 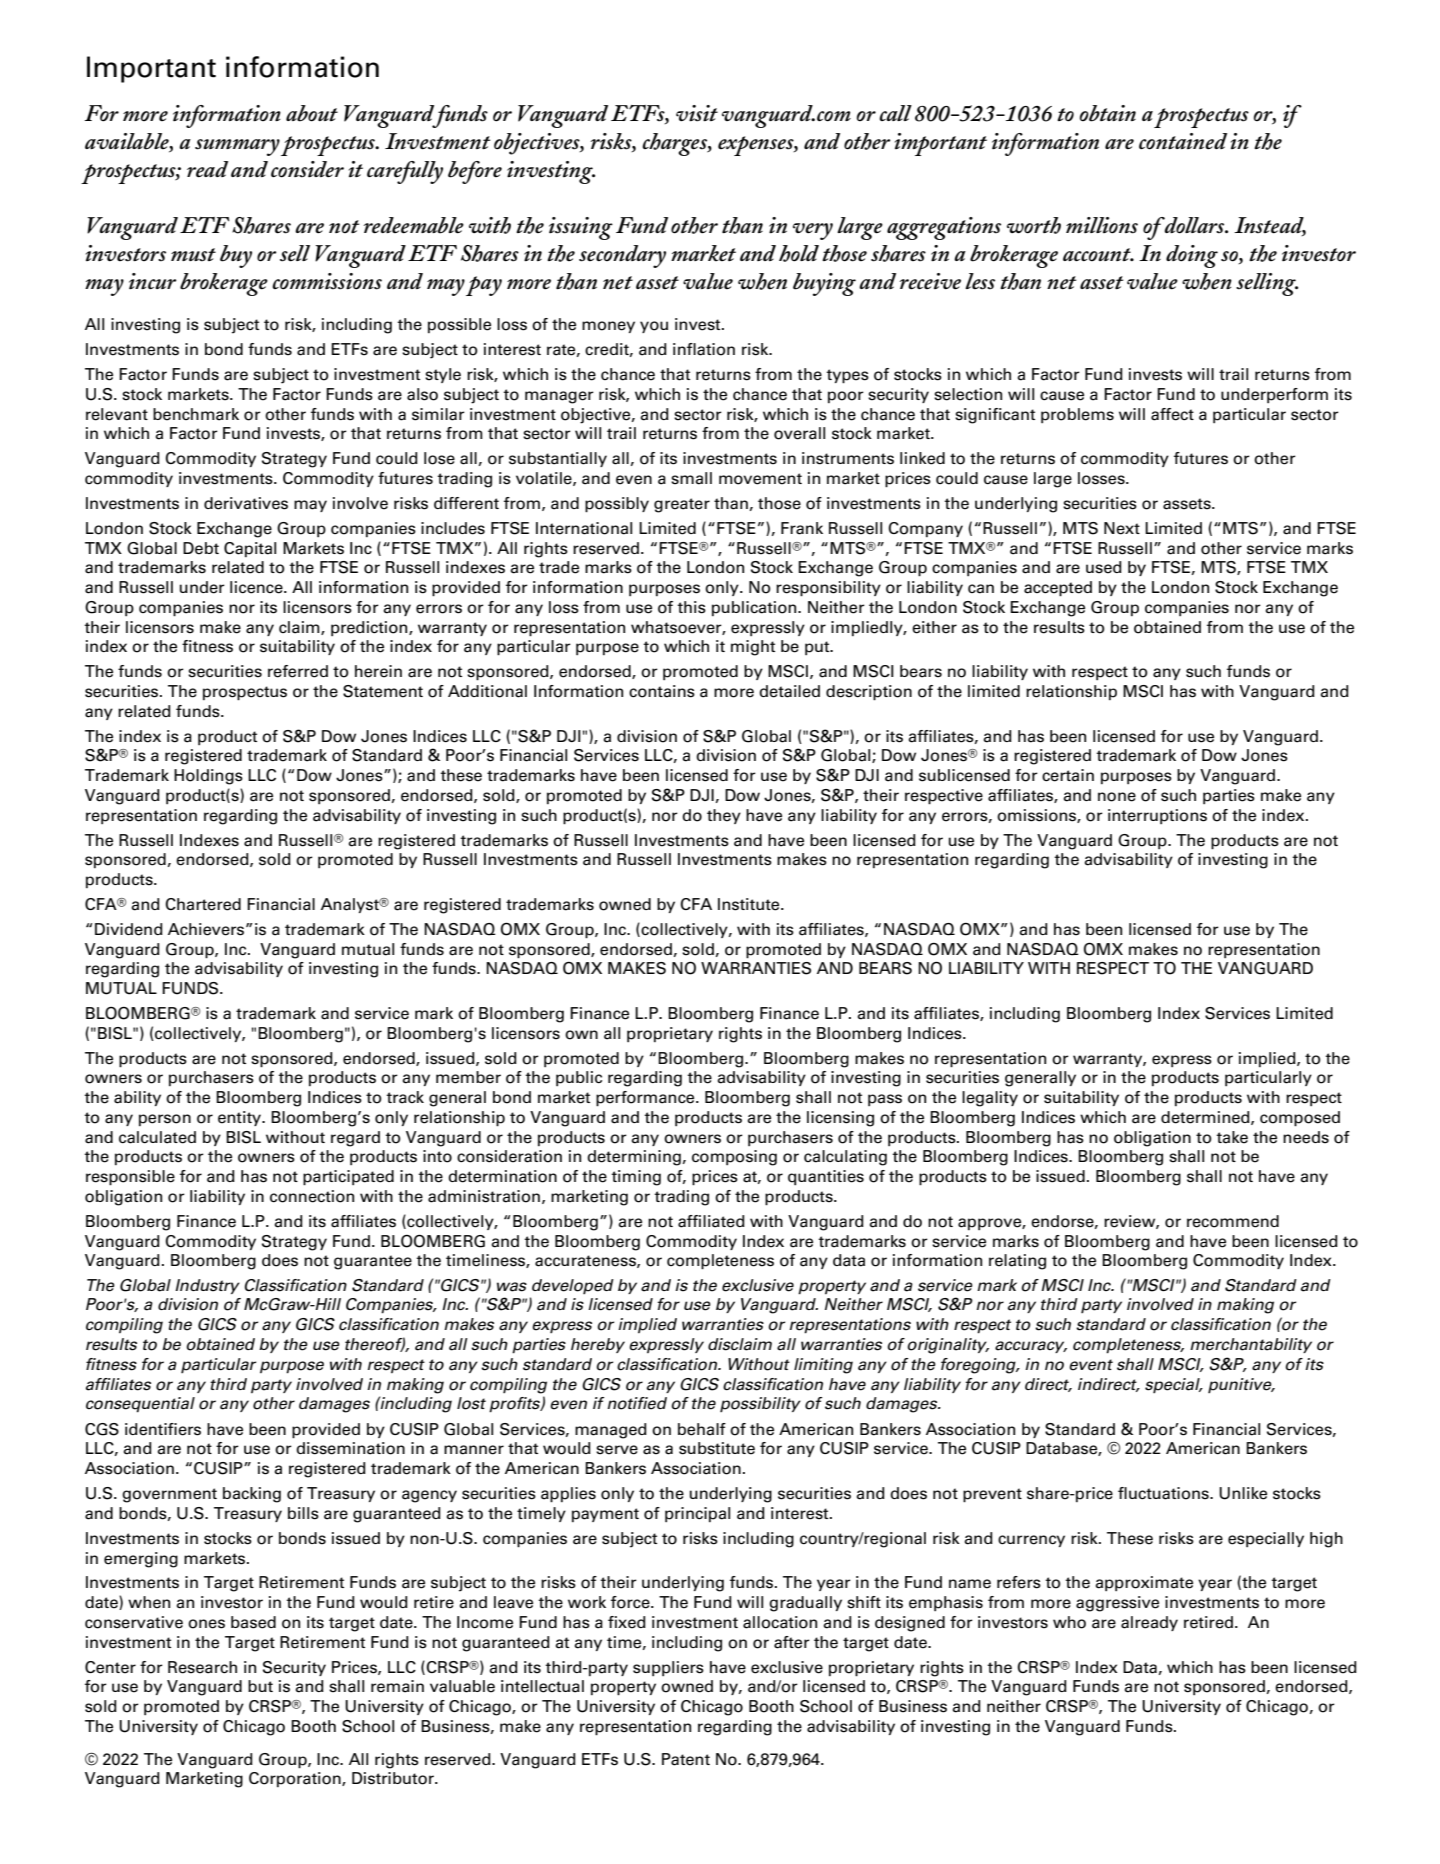 I want to click on referred, so click(x=298, y=671).
